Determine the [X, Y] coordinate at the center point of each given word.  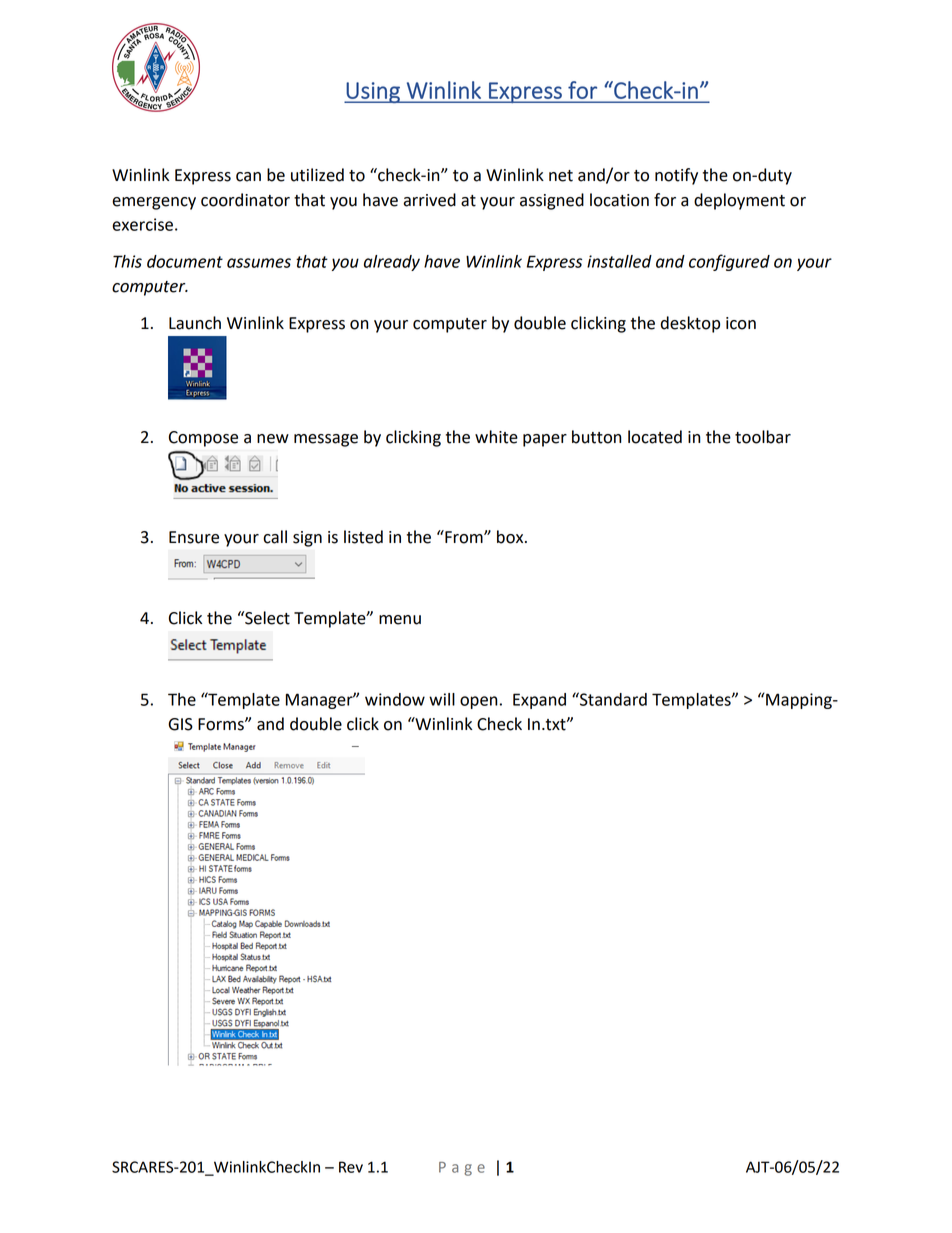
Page [462, 1169]
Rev [351, 1167]
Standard [612, 699]
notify [676, 176]
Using [373, 92]
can [248, 177]
